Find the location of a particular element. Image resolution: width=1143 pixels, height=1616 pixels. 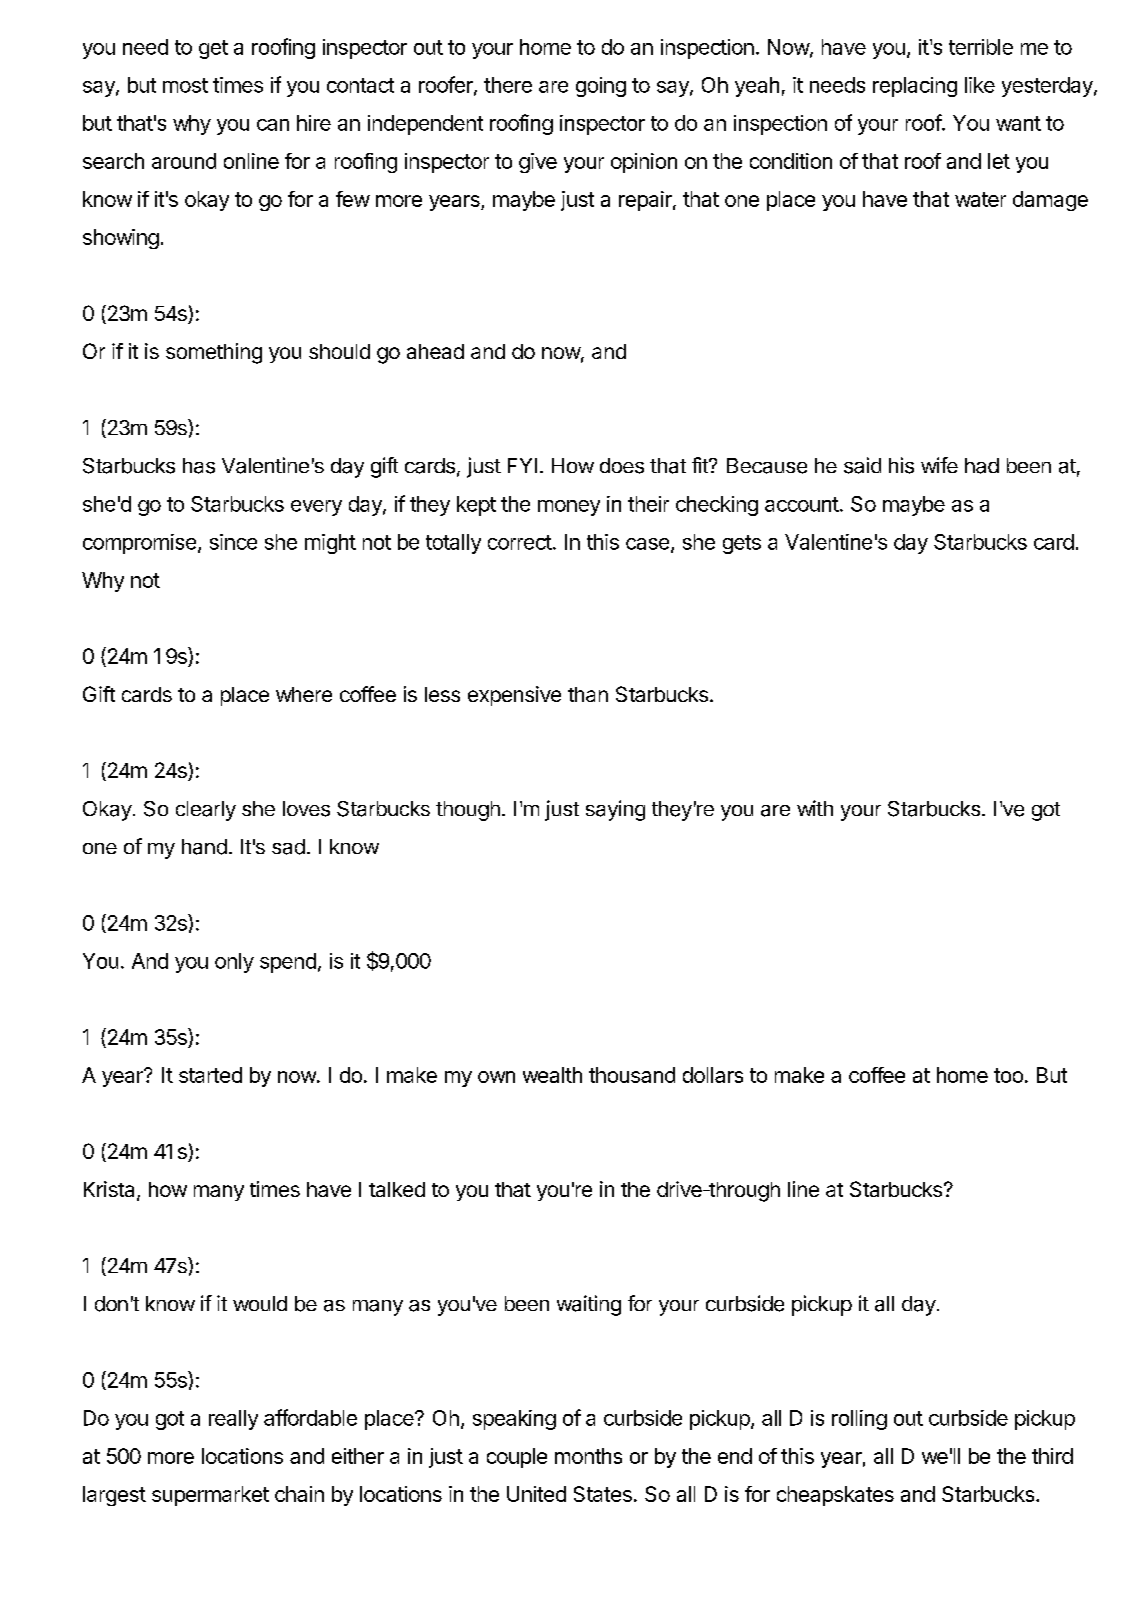

most is located at coordinates (185, 85).
